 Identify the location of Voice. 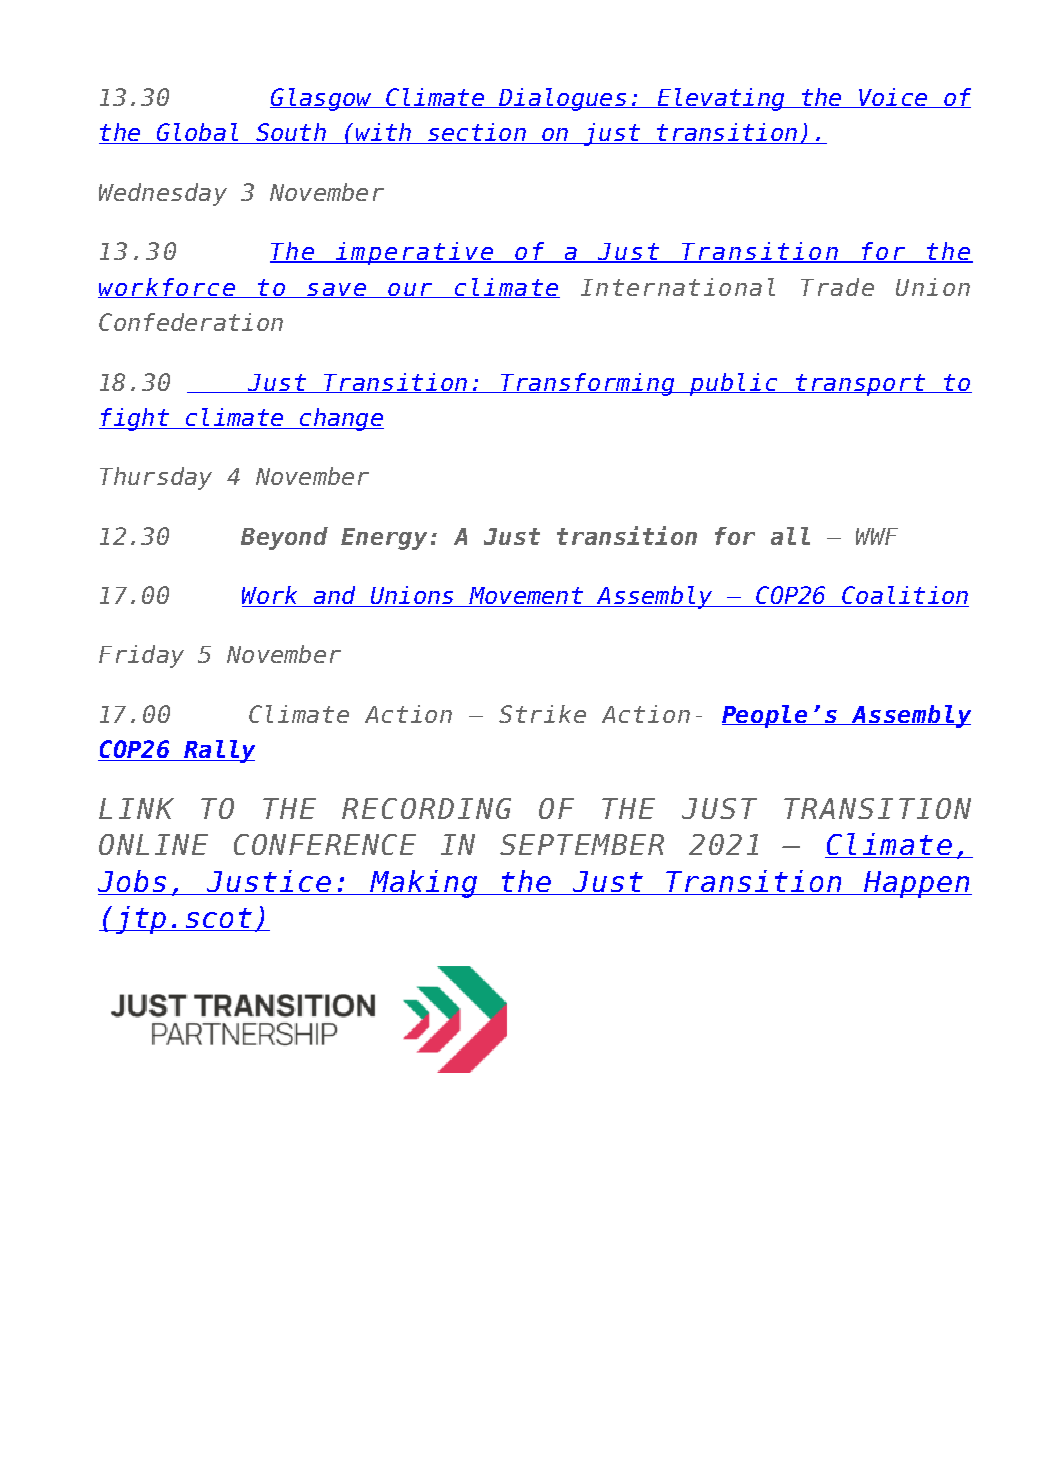
(893, 98).
